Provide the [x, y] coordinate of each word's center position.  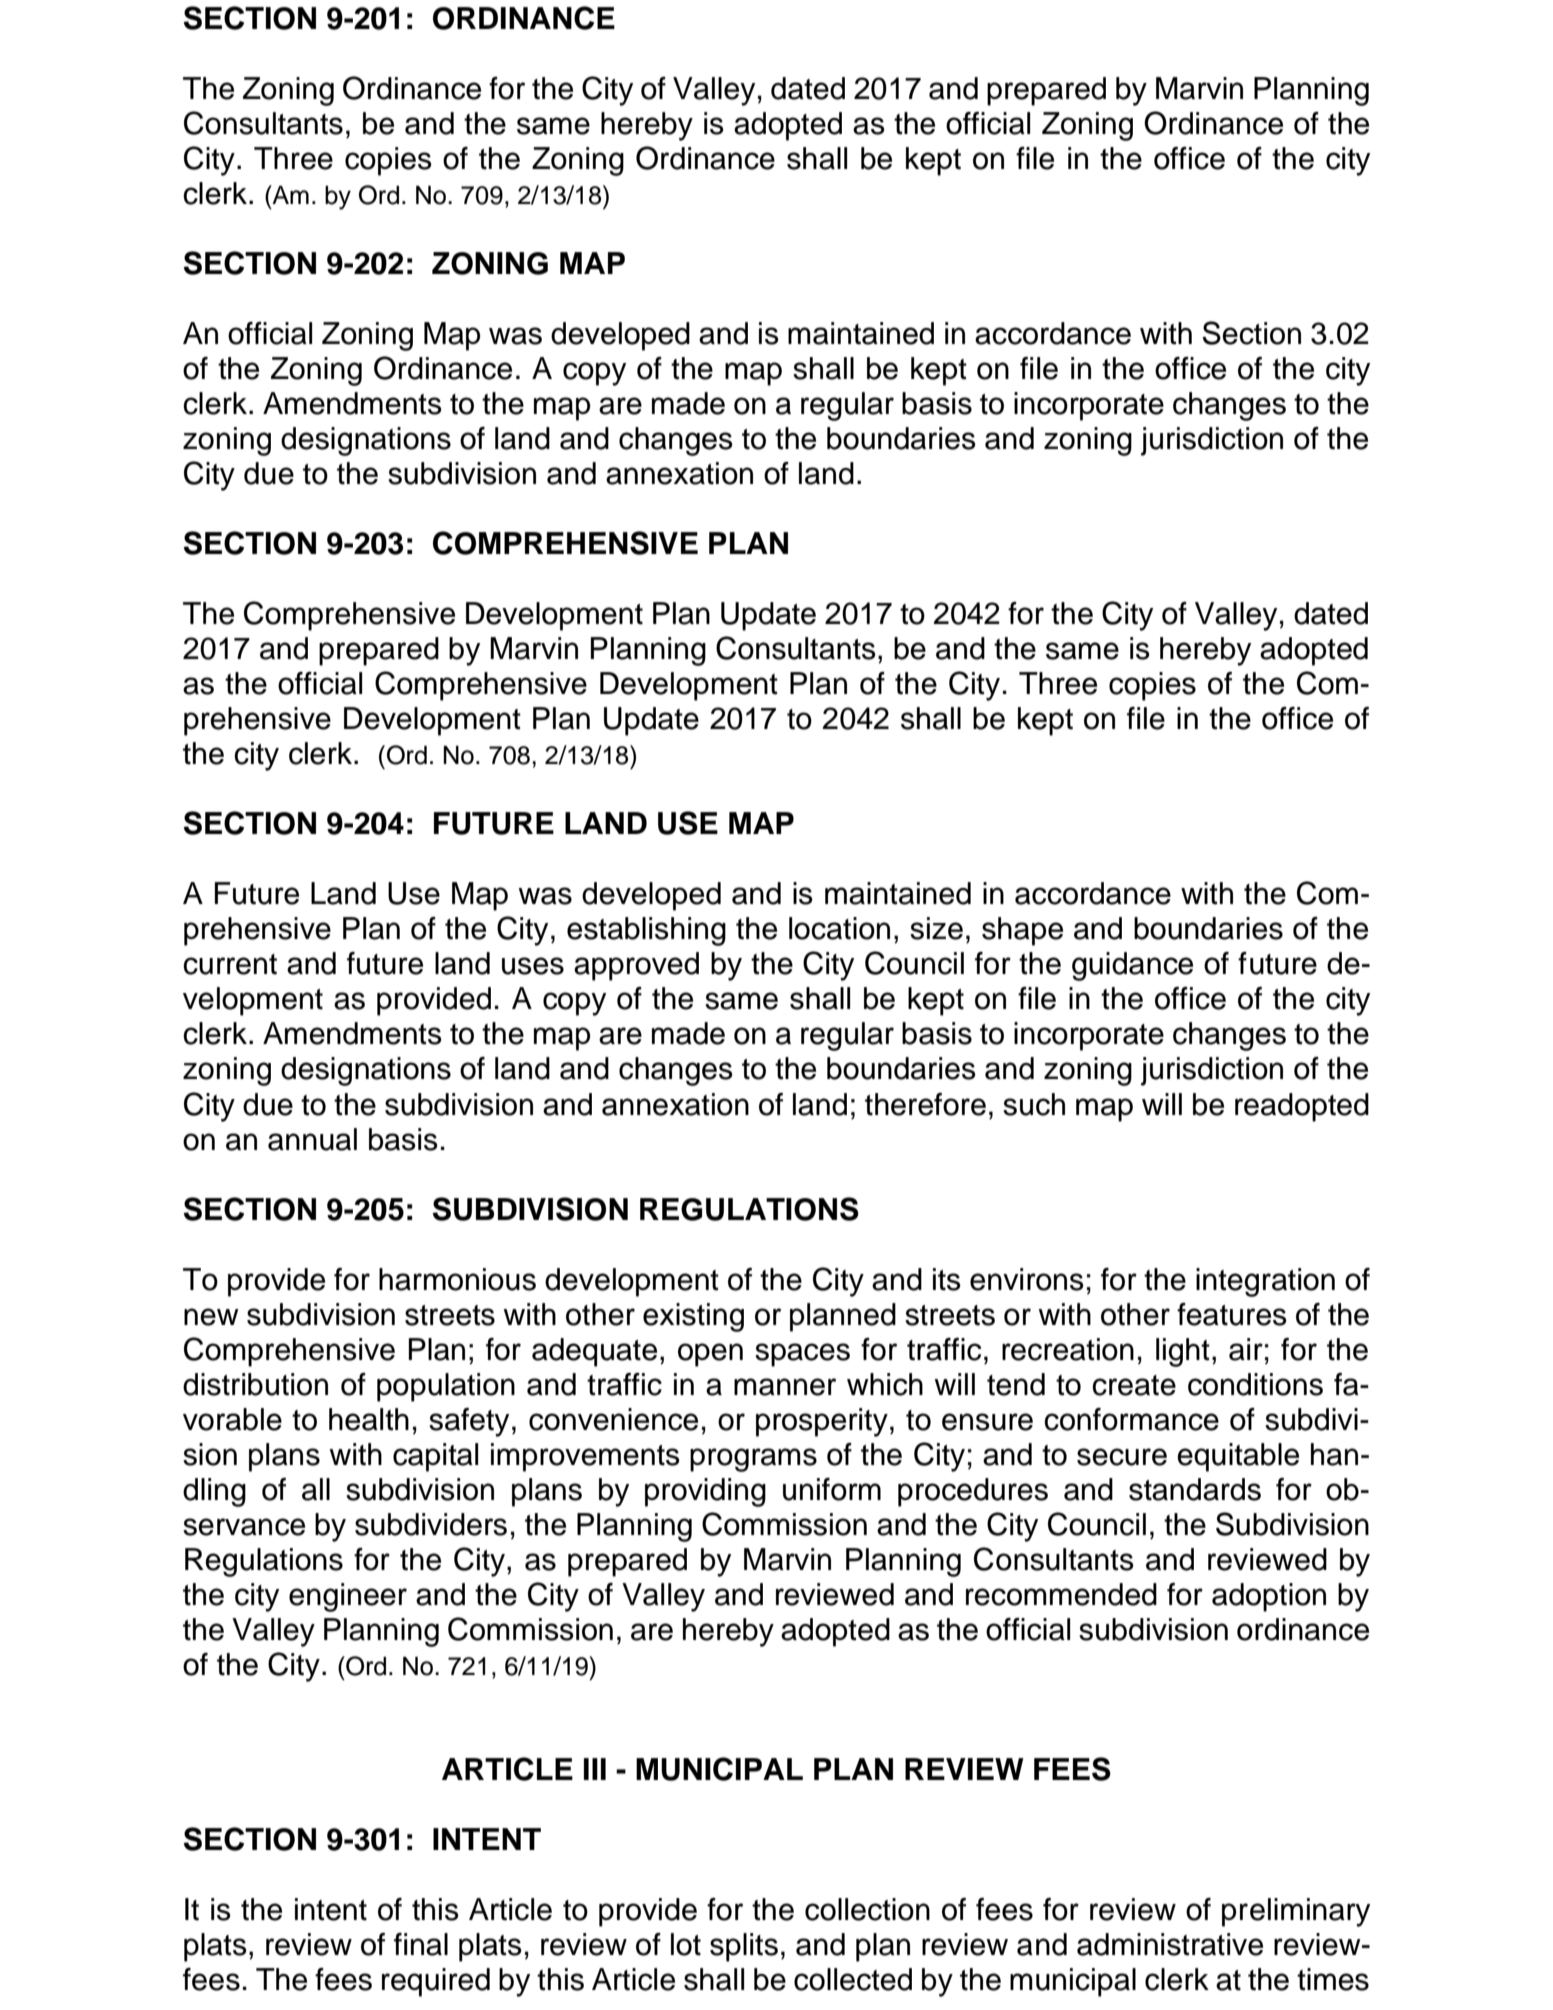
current [230, 964]
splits [744, 1947]
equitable [1238, 1457]
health [369, 1419]
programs [753, 1460]
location [839, 928]
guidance [1132, 966]
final [421, 1944]
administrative [1170, 1944]
